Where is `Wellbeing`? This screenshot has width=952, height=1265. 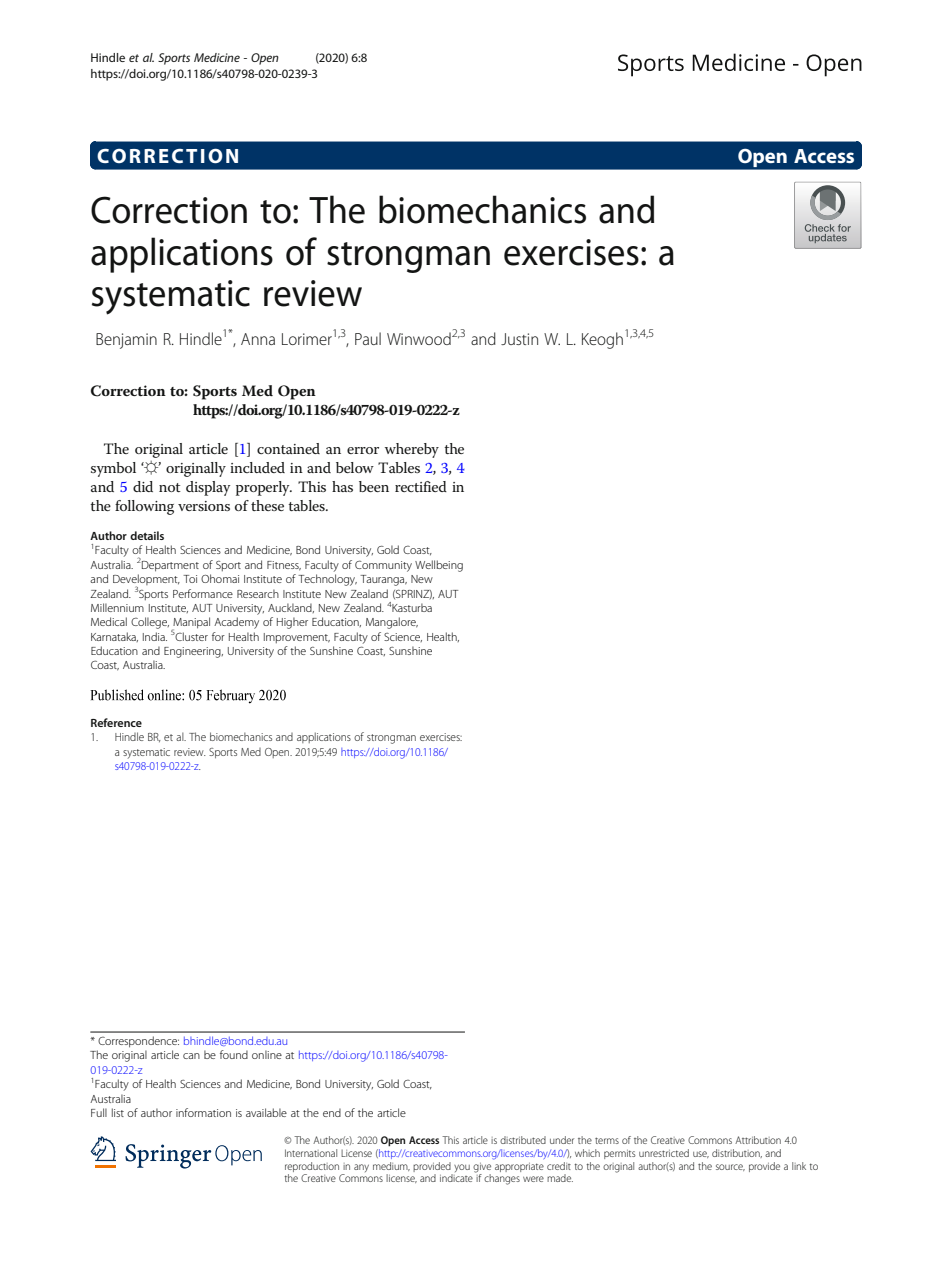 Wellbeing is located at coordinates (439, 566).
